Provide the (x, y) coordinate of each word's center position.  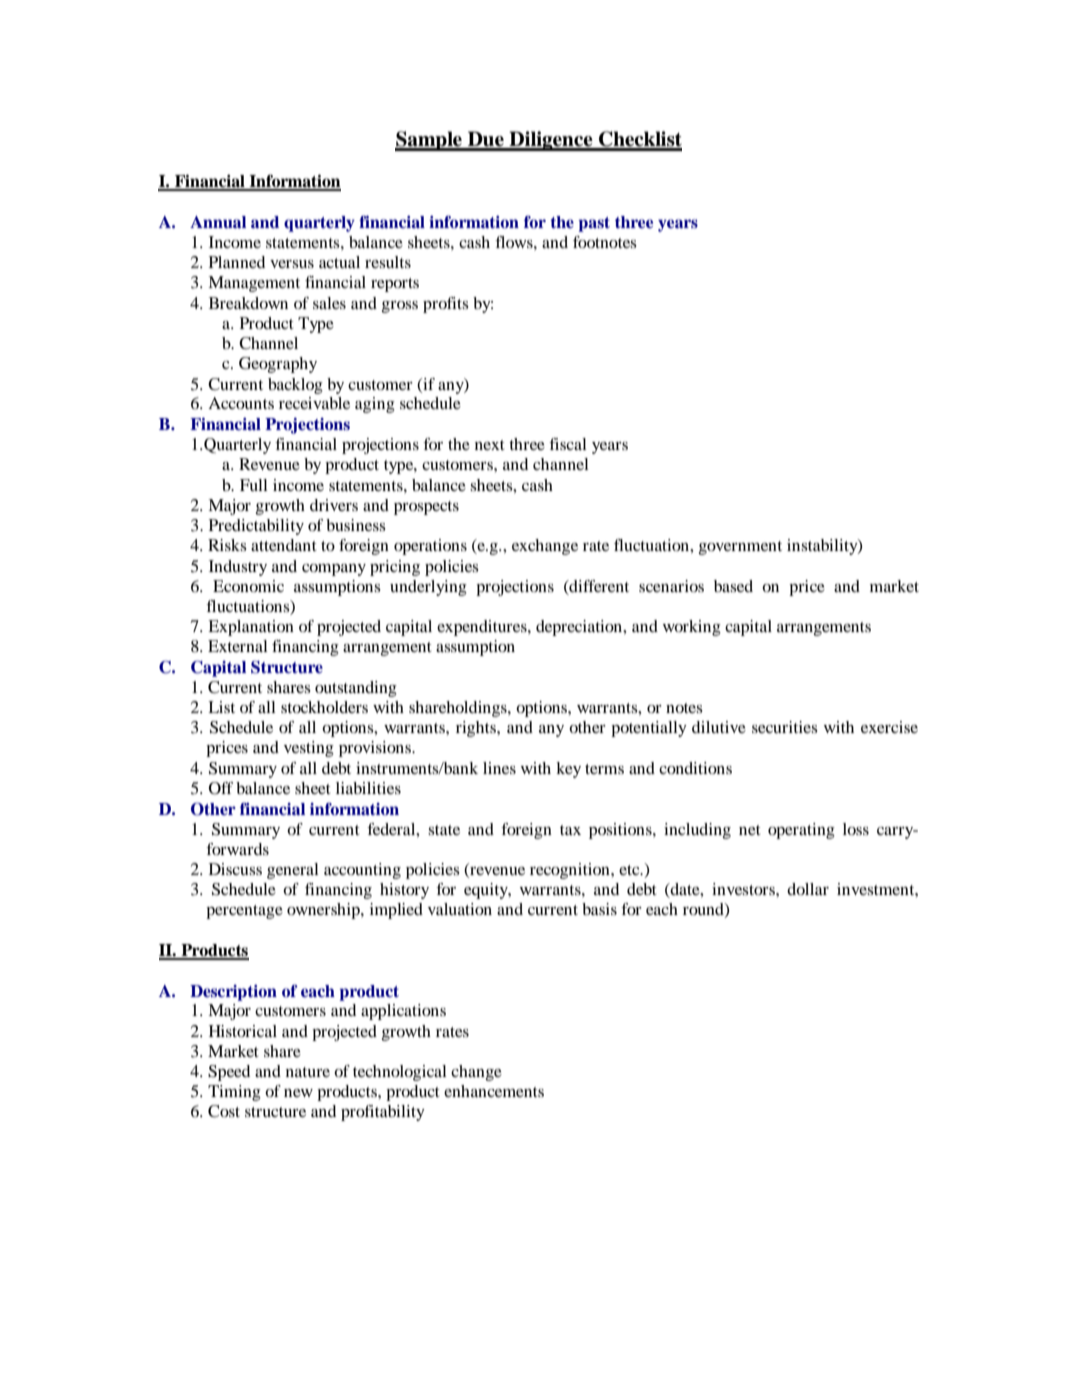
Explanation (251, 628)
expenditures (483, 628)
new (298, 1093)
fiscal (568, 444)
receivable (314, 403)
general (293, 871)
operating (801, 831)
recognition (571, 871)
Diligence (551, 141)
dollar (808, 889)
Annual (218, 222)
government (740, 548)
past (594, 224)
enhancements (494, 1091)
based (733, 586)
